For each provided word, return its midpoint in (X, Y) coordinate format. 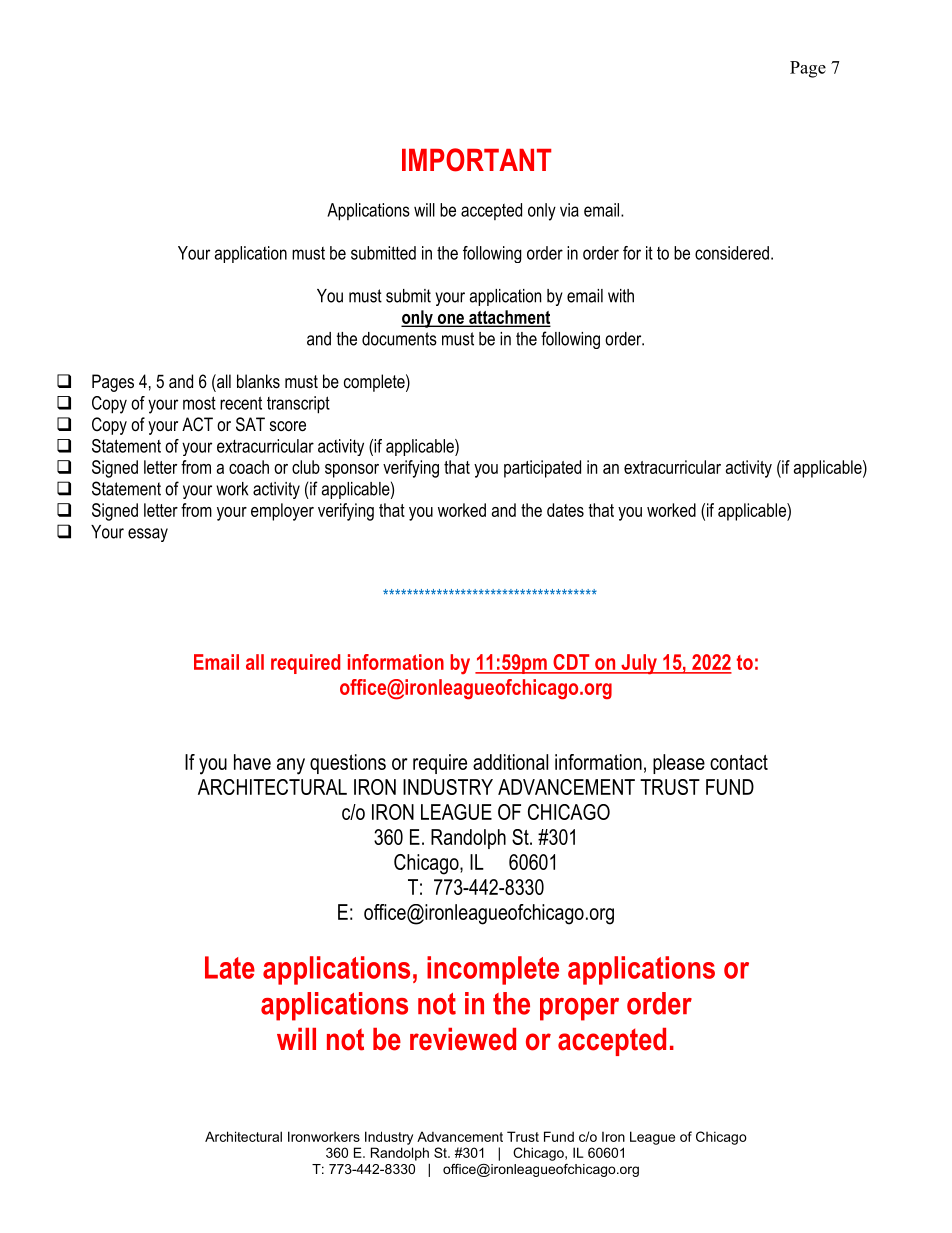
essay (148, 535)
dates (565, 510)
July (639, 664)
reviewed (463, 1039)
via (569, 210)
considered (732, 253)
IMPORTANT (476, 160)
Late (230, 967)
